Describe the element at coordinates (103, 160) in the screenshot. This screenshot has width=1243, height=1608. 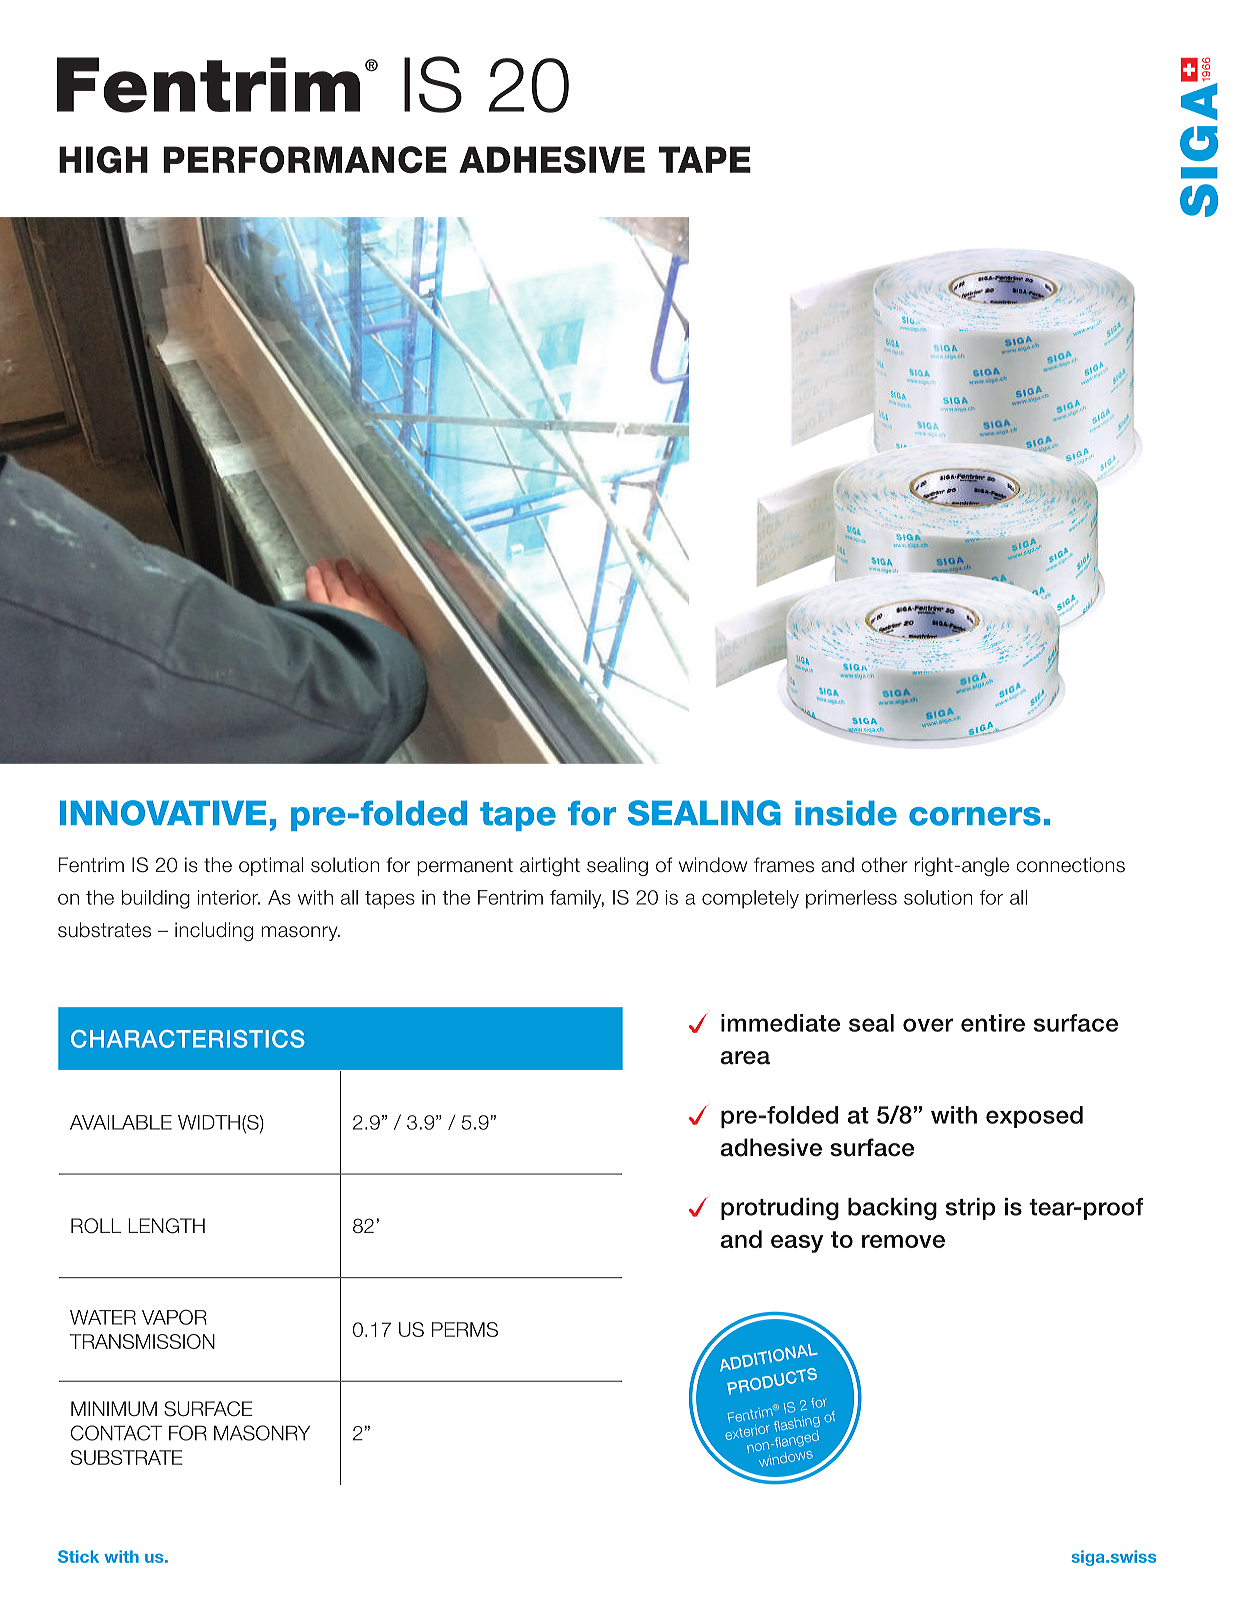
I see `HIGH` at that location.
